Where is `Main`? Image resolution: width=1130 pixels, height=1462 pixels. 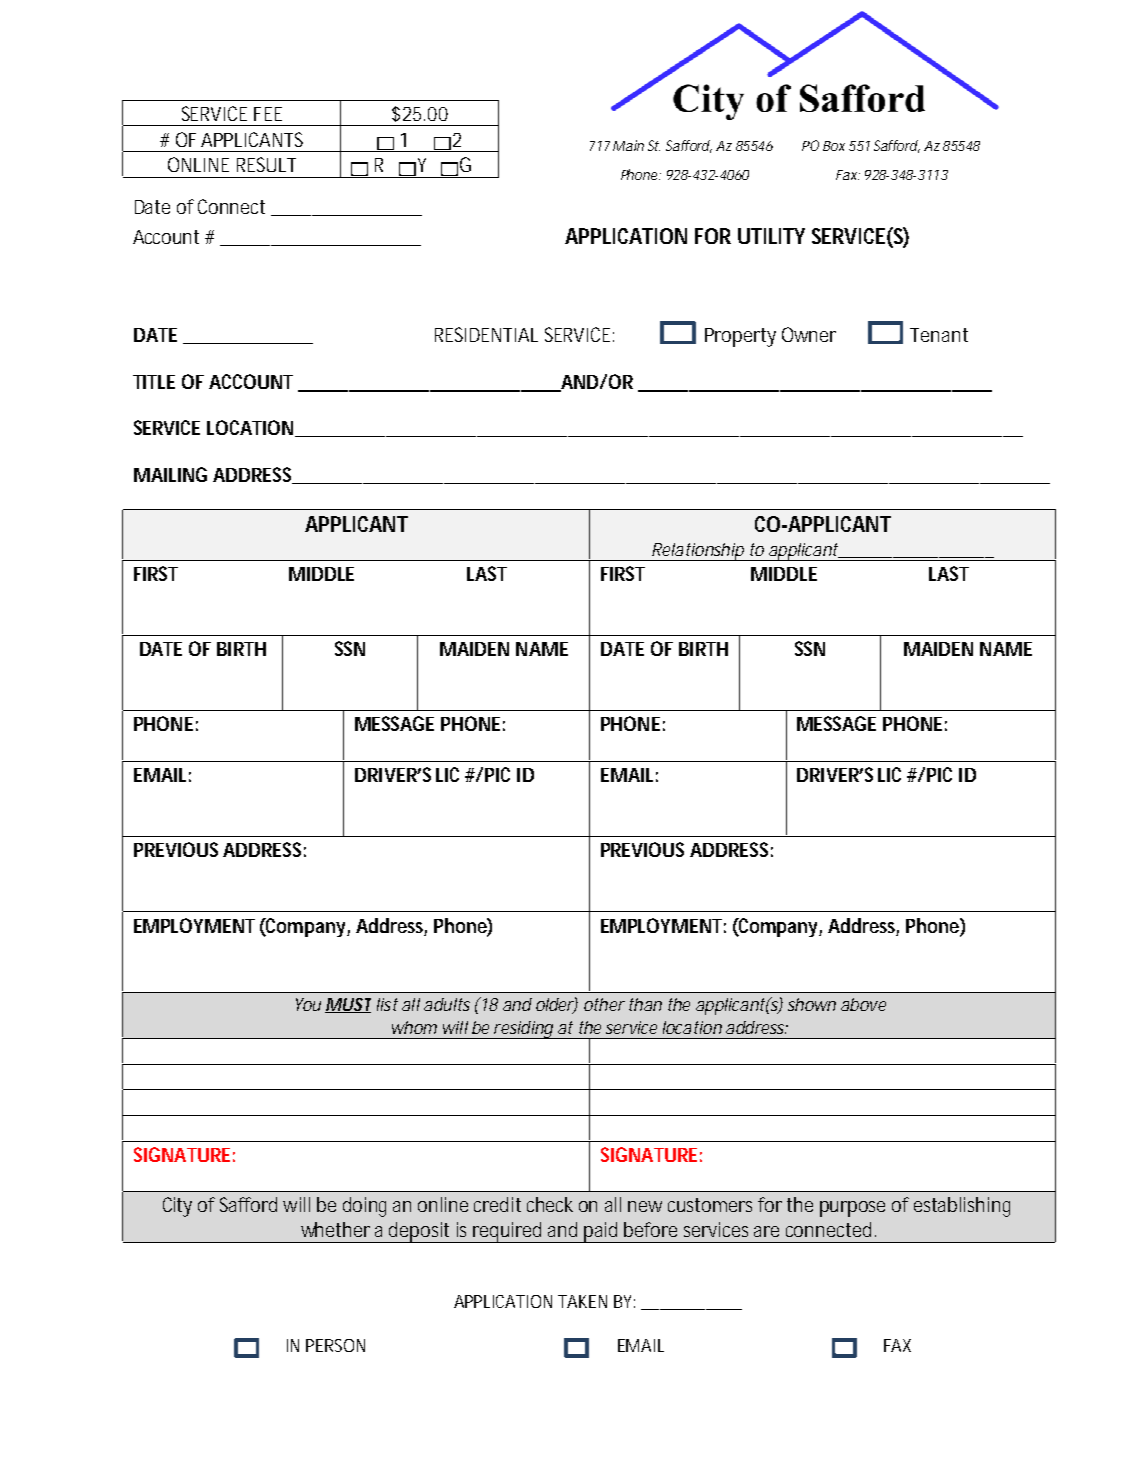
Main is located at coordinates (628, 145).
